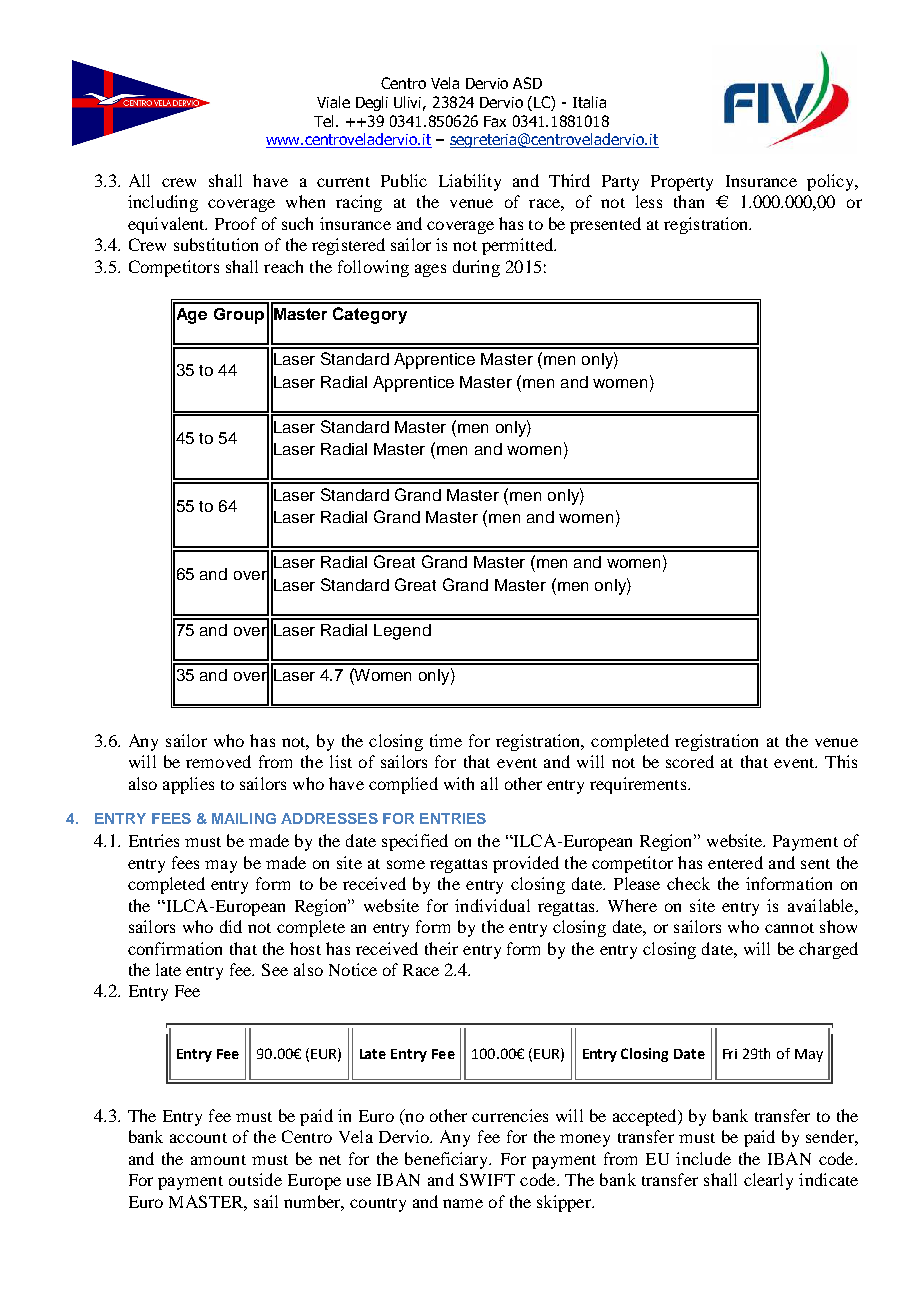 This screenshot has width=924, height=1308. I want to click on removed, so click(218, 761).
